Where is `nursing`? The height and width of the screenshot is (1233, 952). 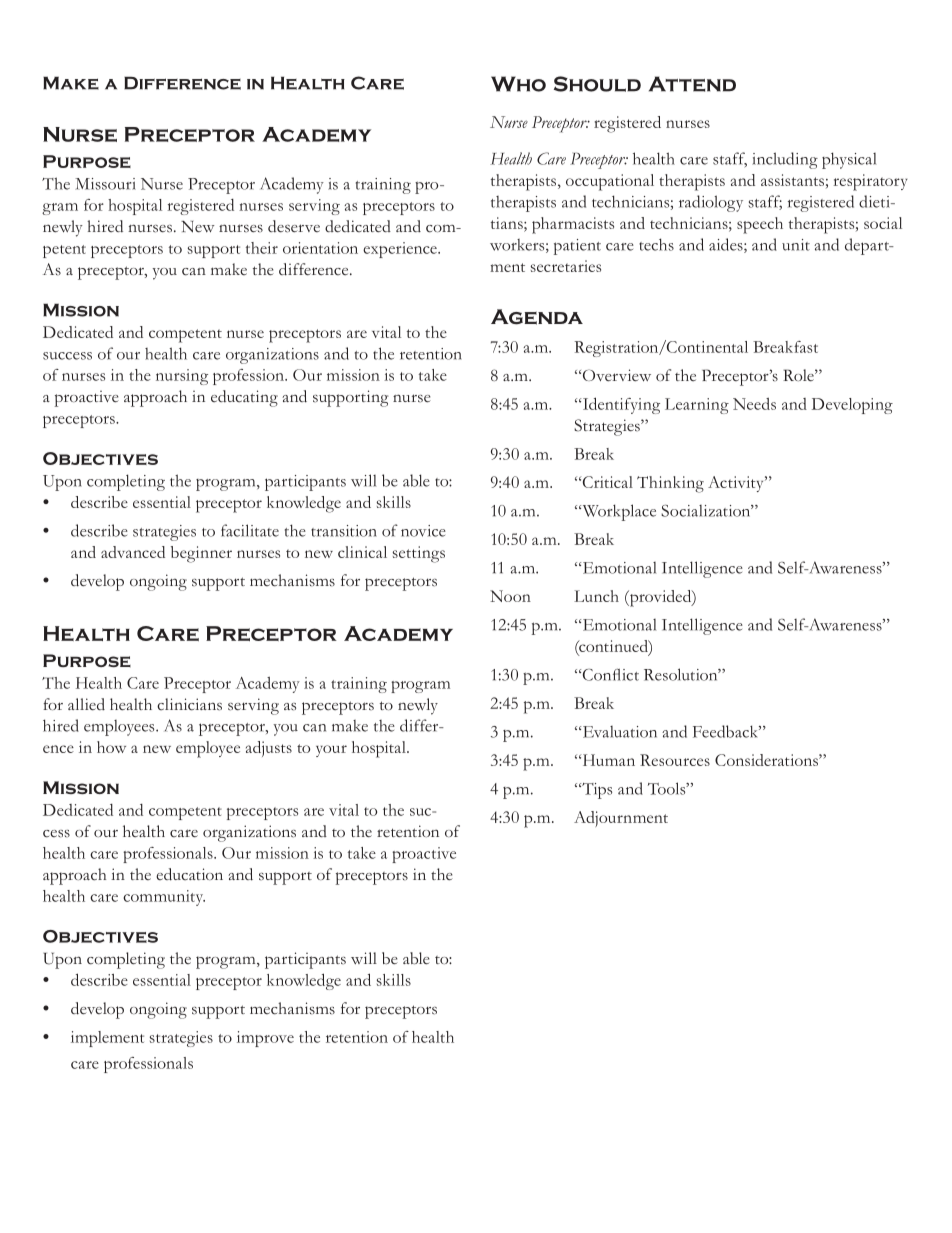 nursing is located at coordinates (182, 377).
